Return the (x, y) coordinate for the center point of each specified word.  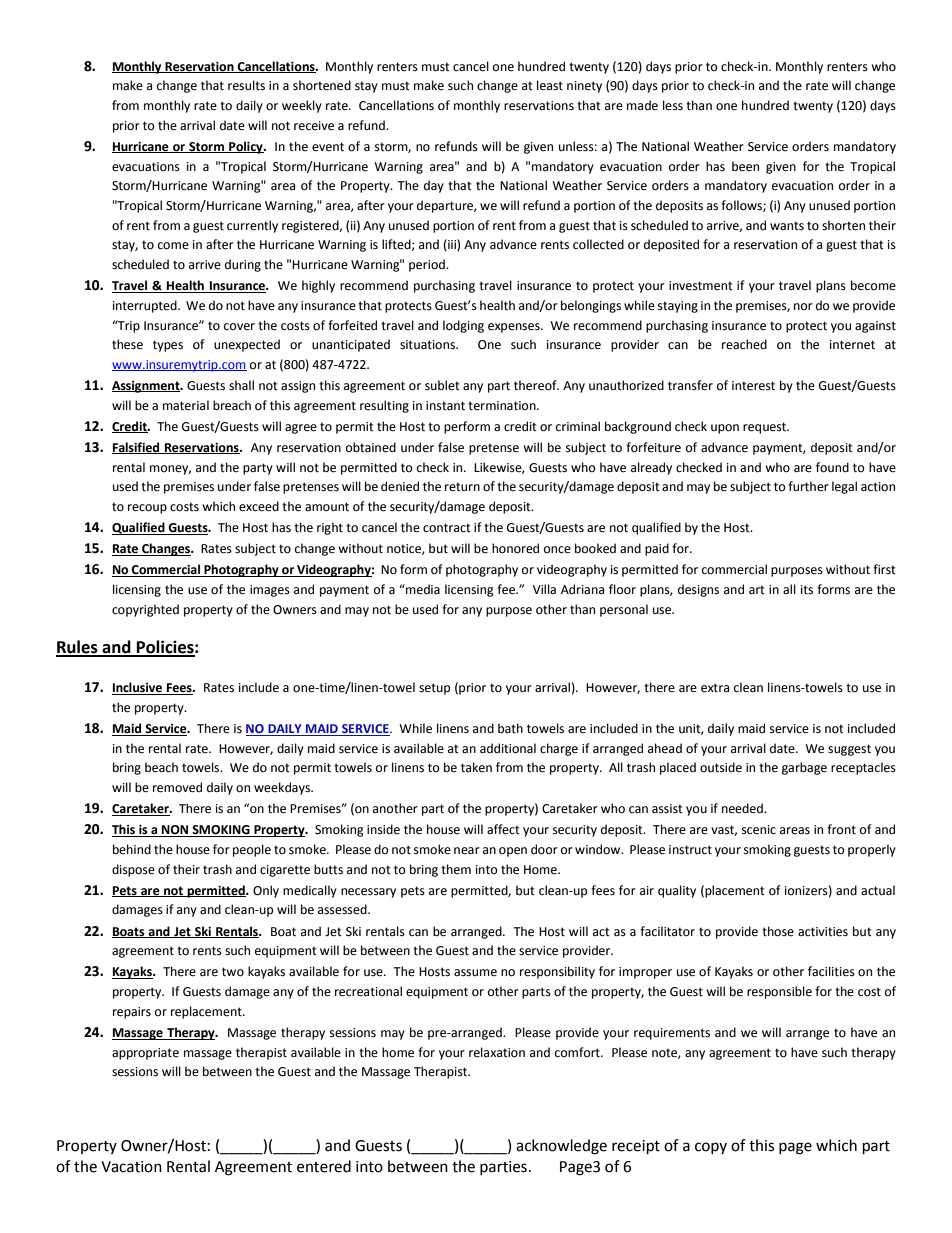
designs (698, 590)
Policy (246, 147)
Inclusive (138, 688)
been (745, 166)
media (422, 589)
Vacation (131, 1167)
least (550, 85)
